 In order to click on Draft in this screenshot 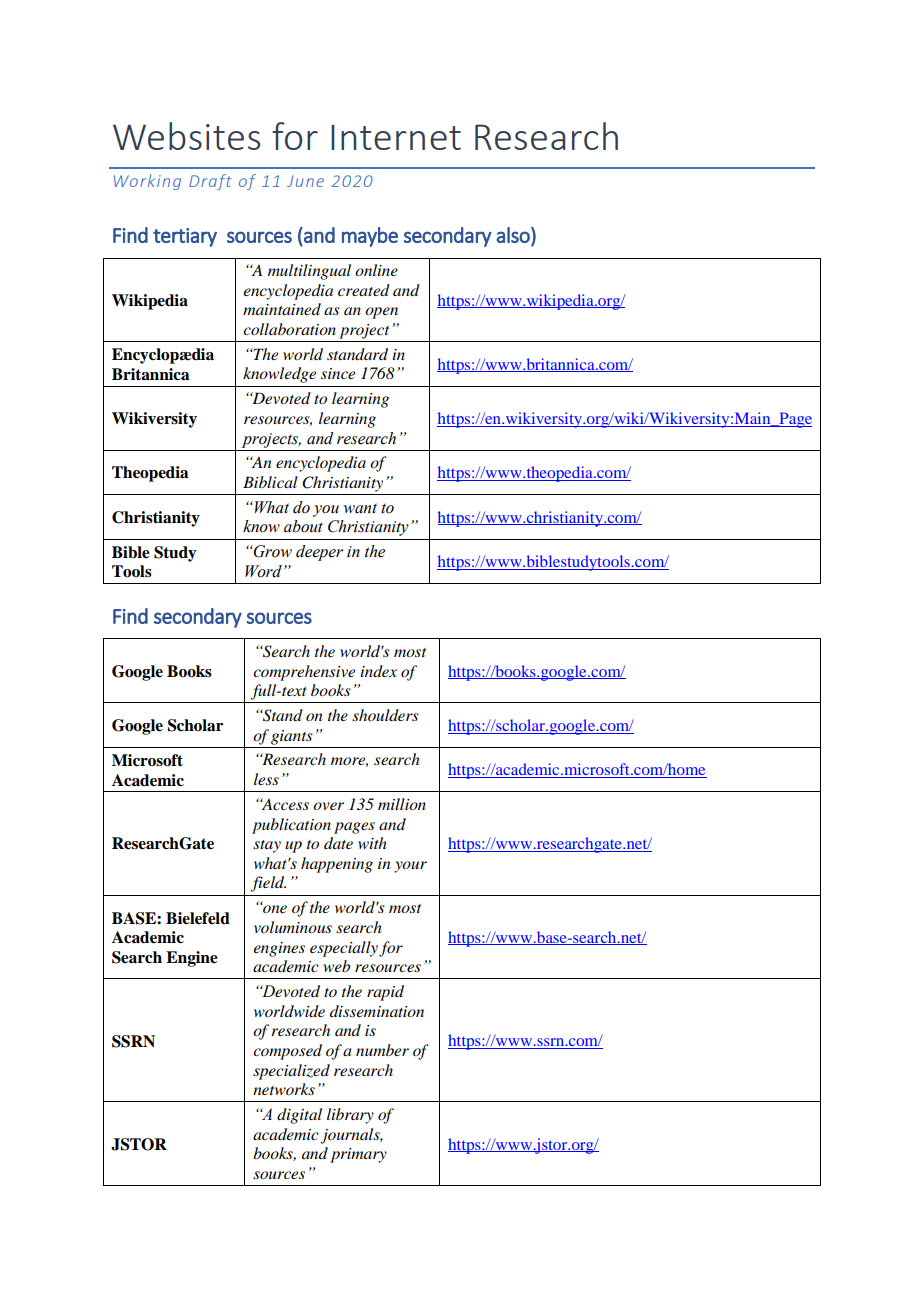, I will do `click(210, 182)`.
